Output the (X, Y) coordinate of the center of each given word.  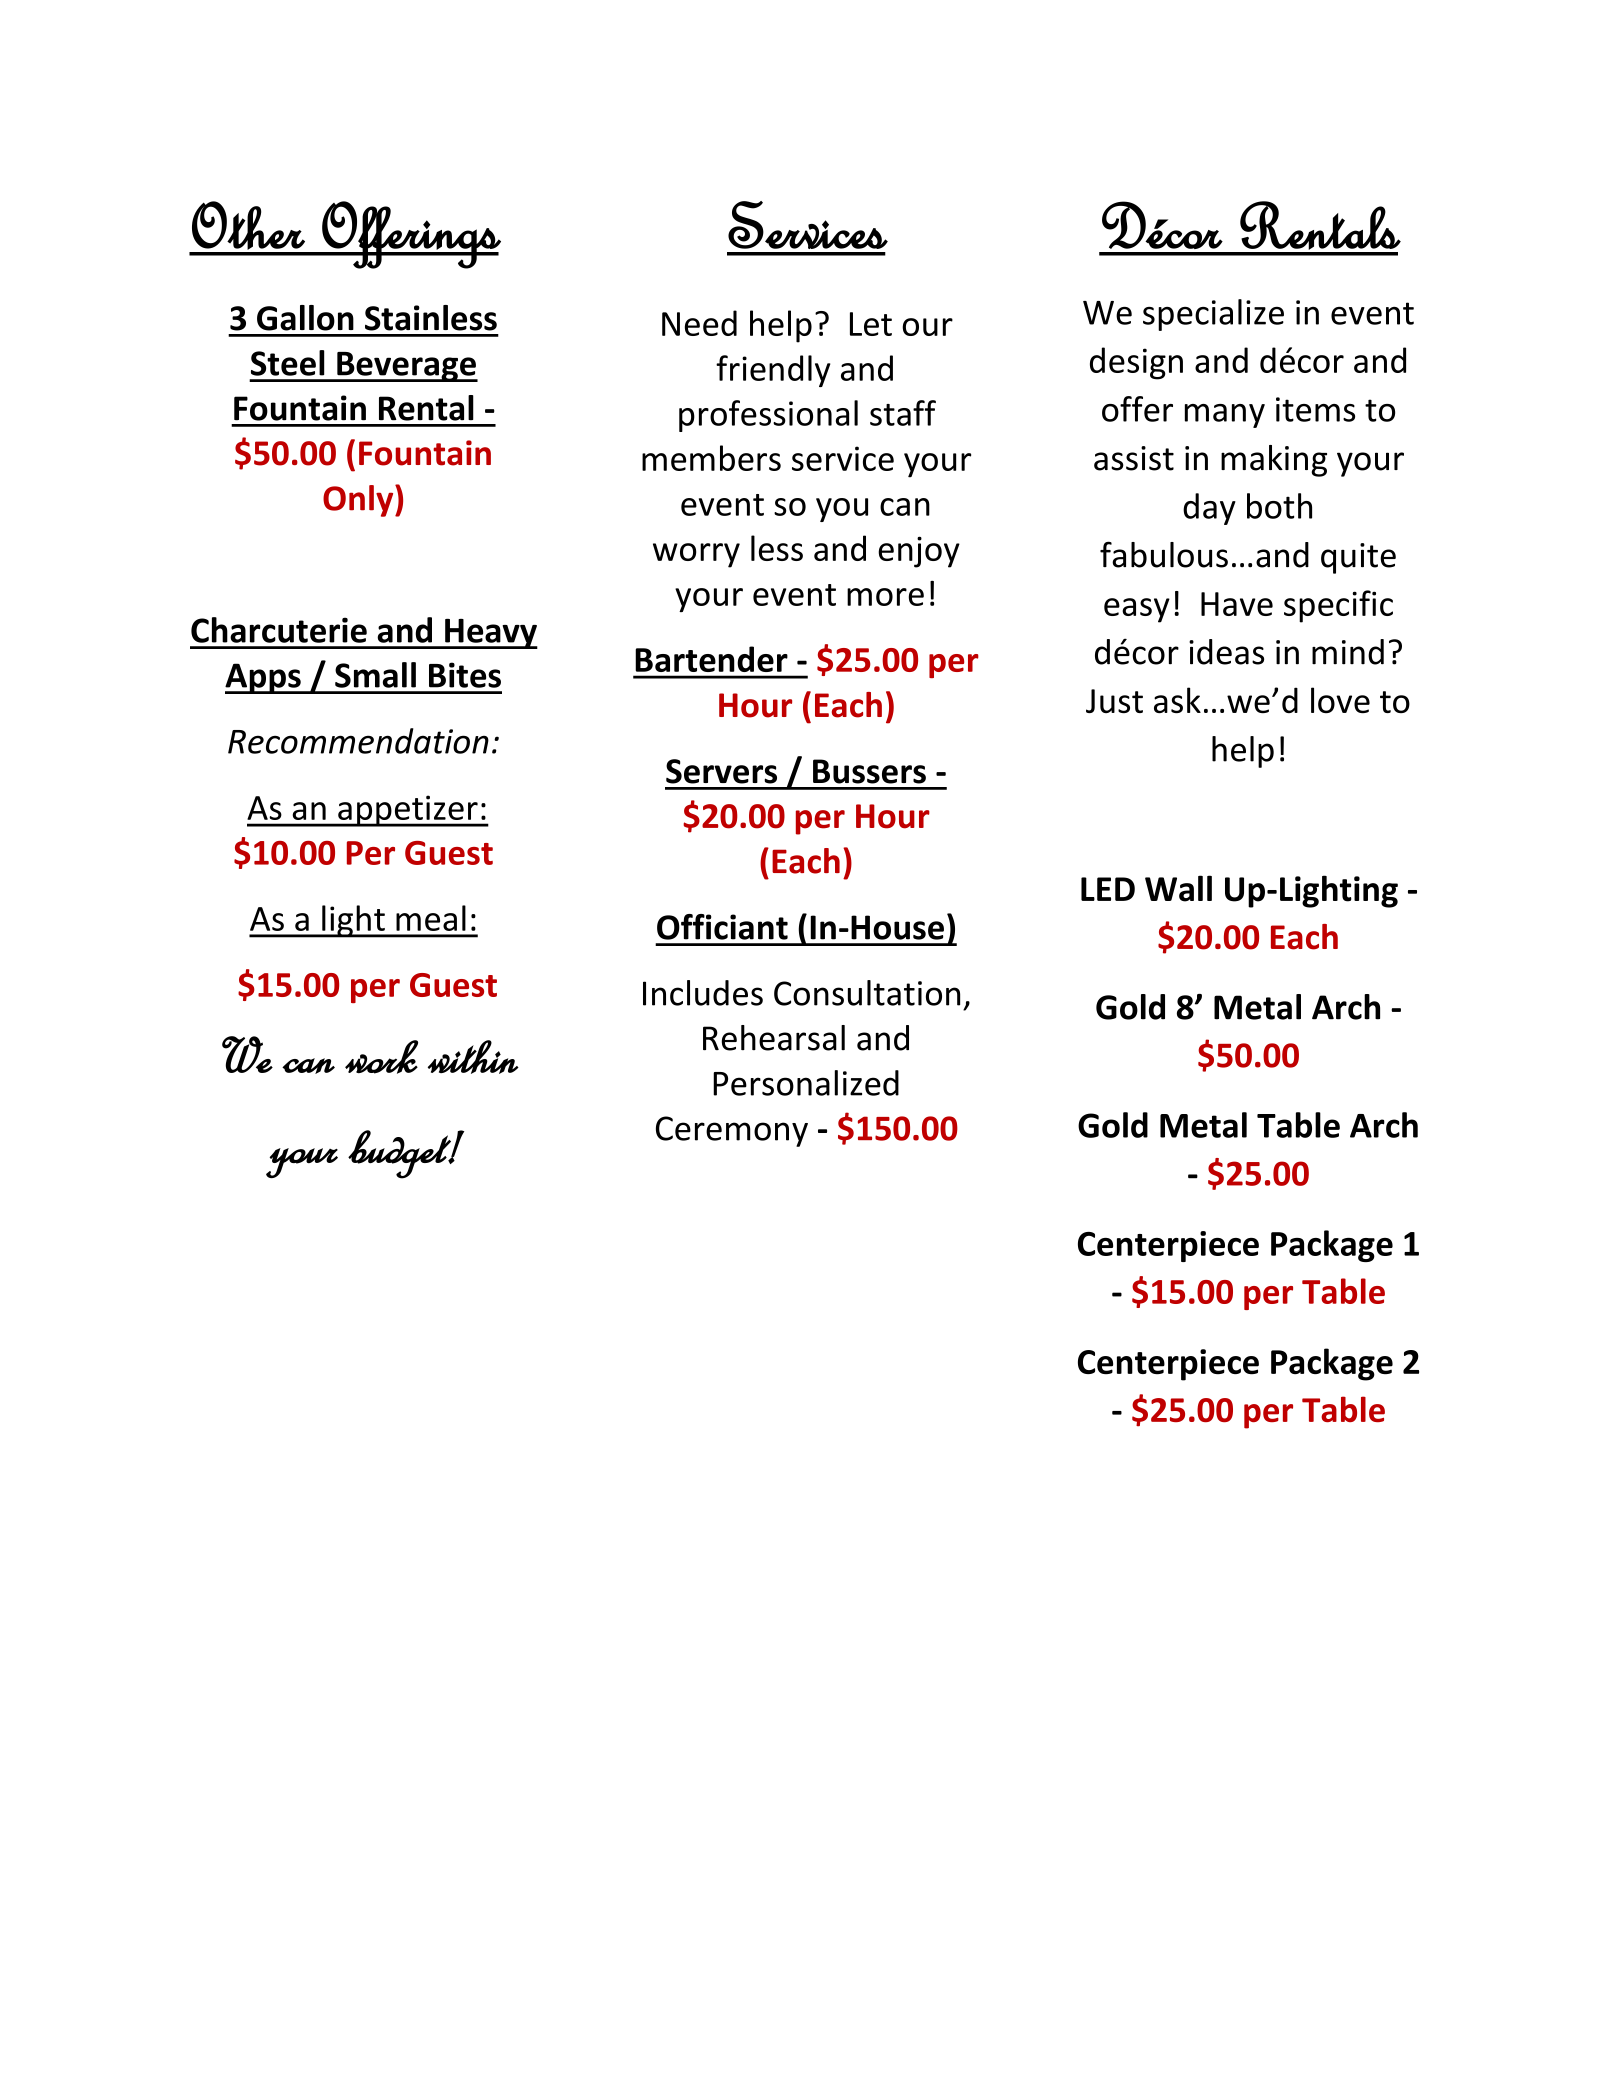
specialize (1213, 315)
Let (871, 324)
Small (375, 675)
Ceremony (732, 1131)
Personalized (806, 1083)
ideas (1226, 652)
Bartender (712, 659)
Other (248, 225)
